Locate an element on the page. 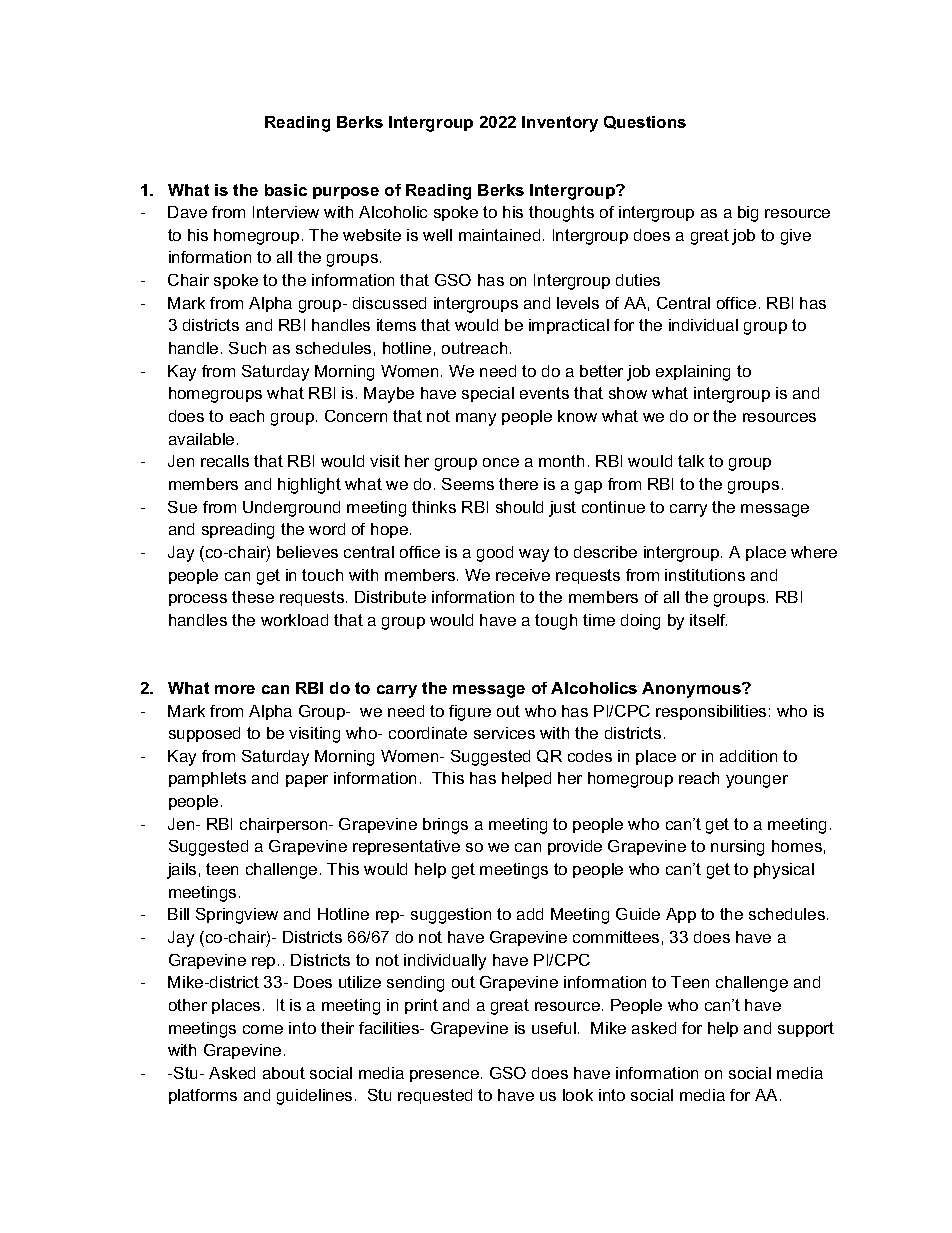 This page has height=1233, width=952. big is located at coordinates (748, 214).
